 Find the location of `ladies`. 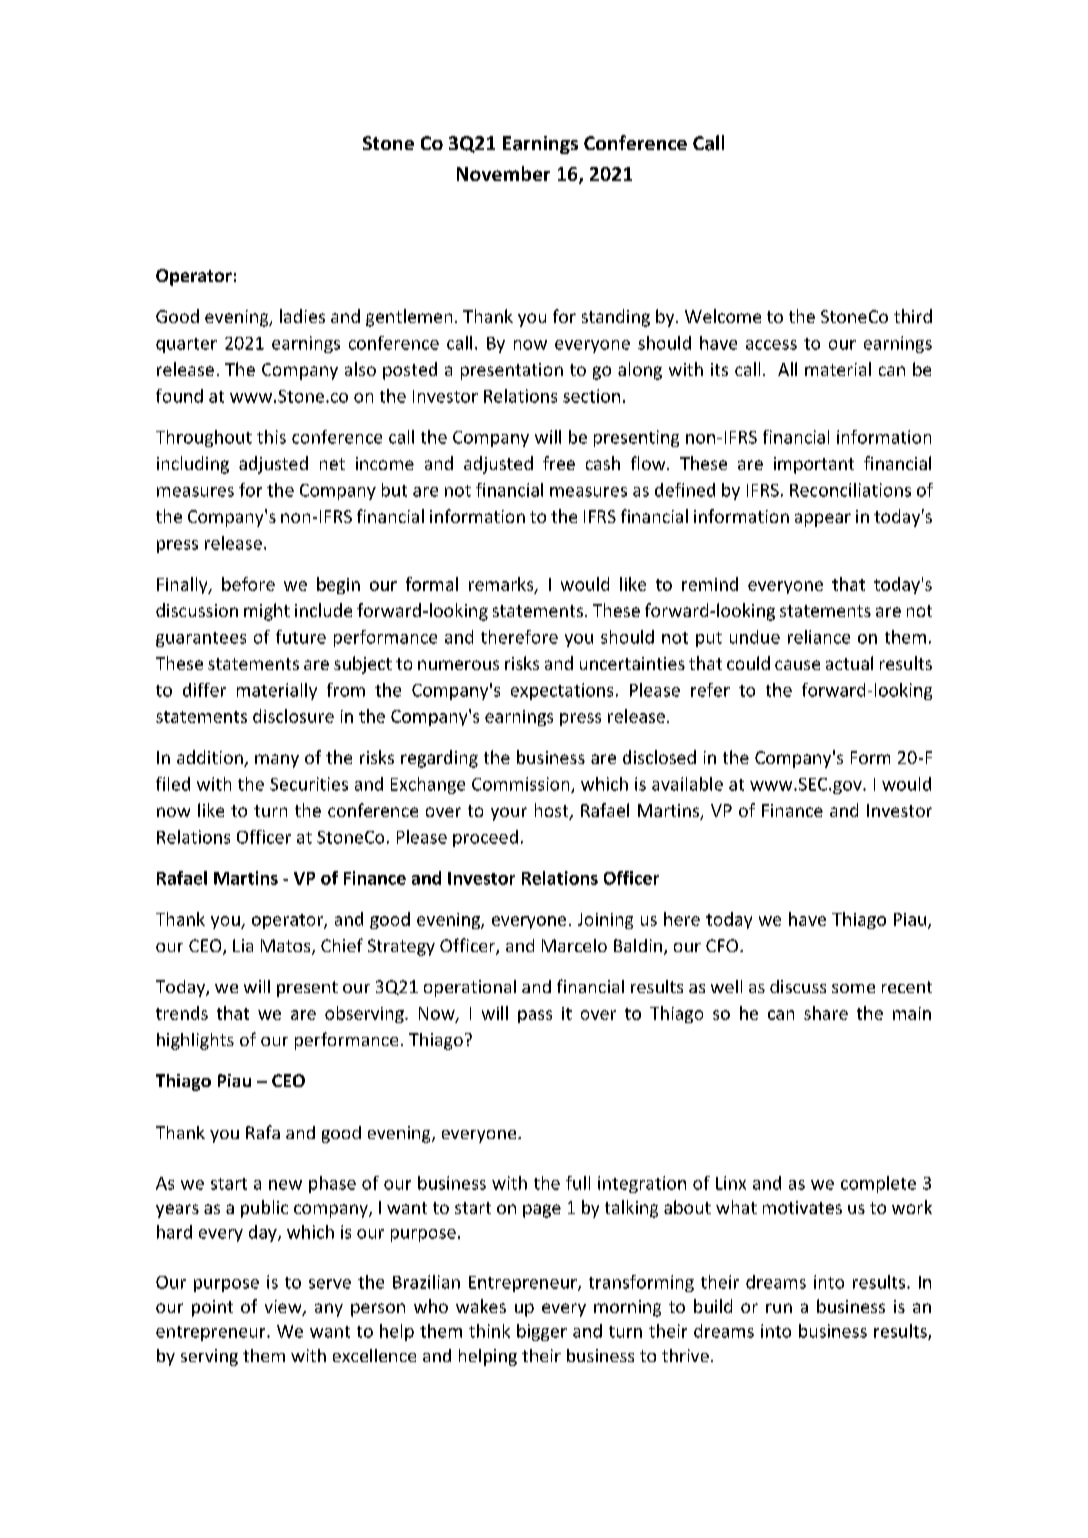

ladies is located at coordinates (302, 316).
